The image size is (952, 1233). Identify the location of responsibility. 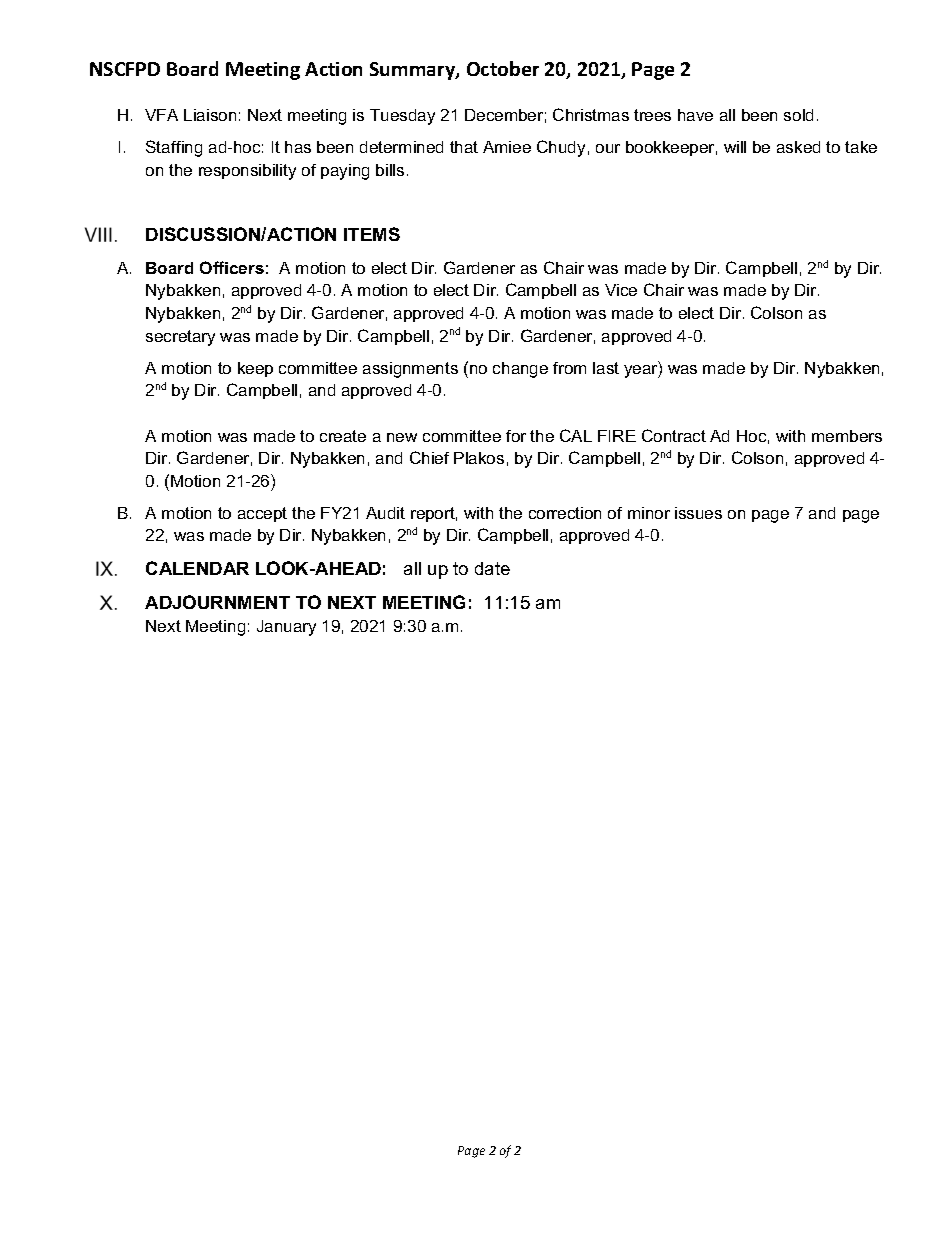
(247, 172).
